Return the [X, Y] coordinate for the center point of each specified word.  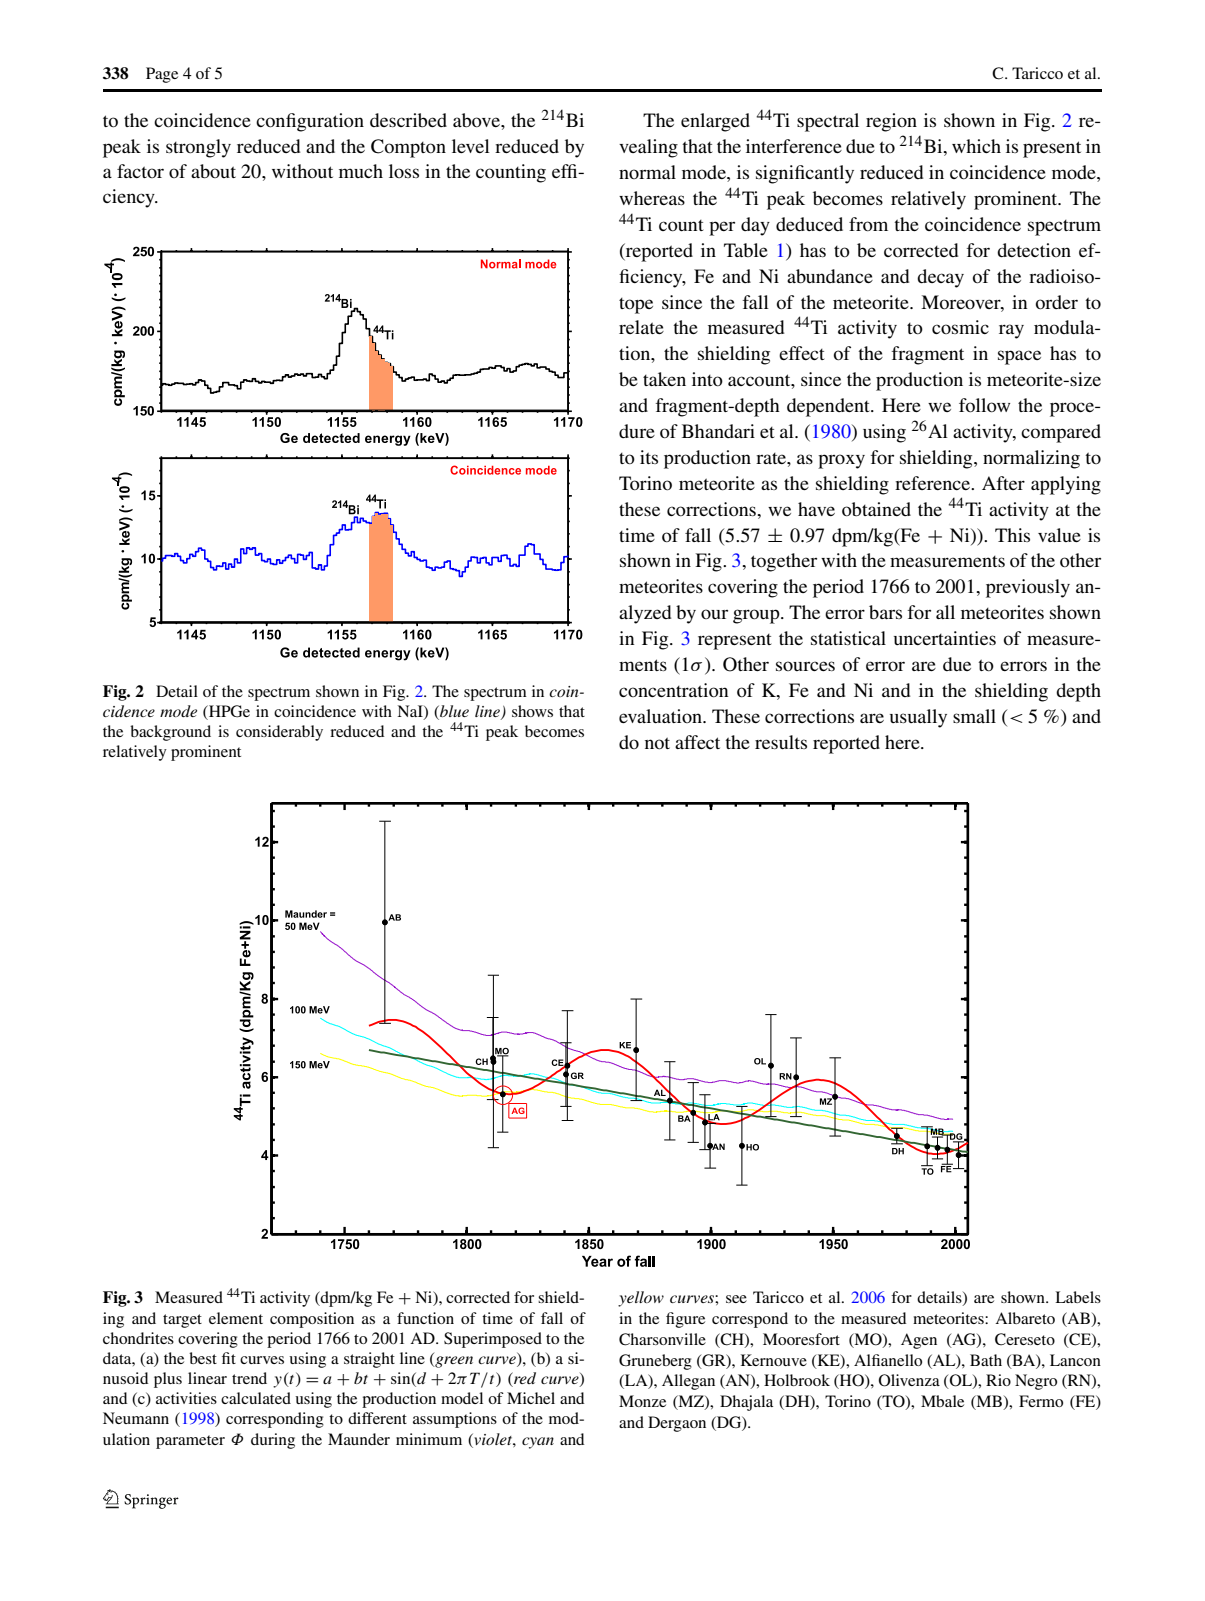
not [657, 743]
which [976, 146]
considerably [279, 733]
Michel [531, 1398]
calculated [256, 1398]
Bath [986, 1360]
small [974, 716]
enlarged [715, 122]
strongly [198, 148]
